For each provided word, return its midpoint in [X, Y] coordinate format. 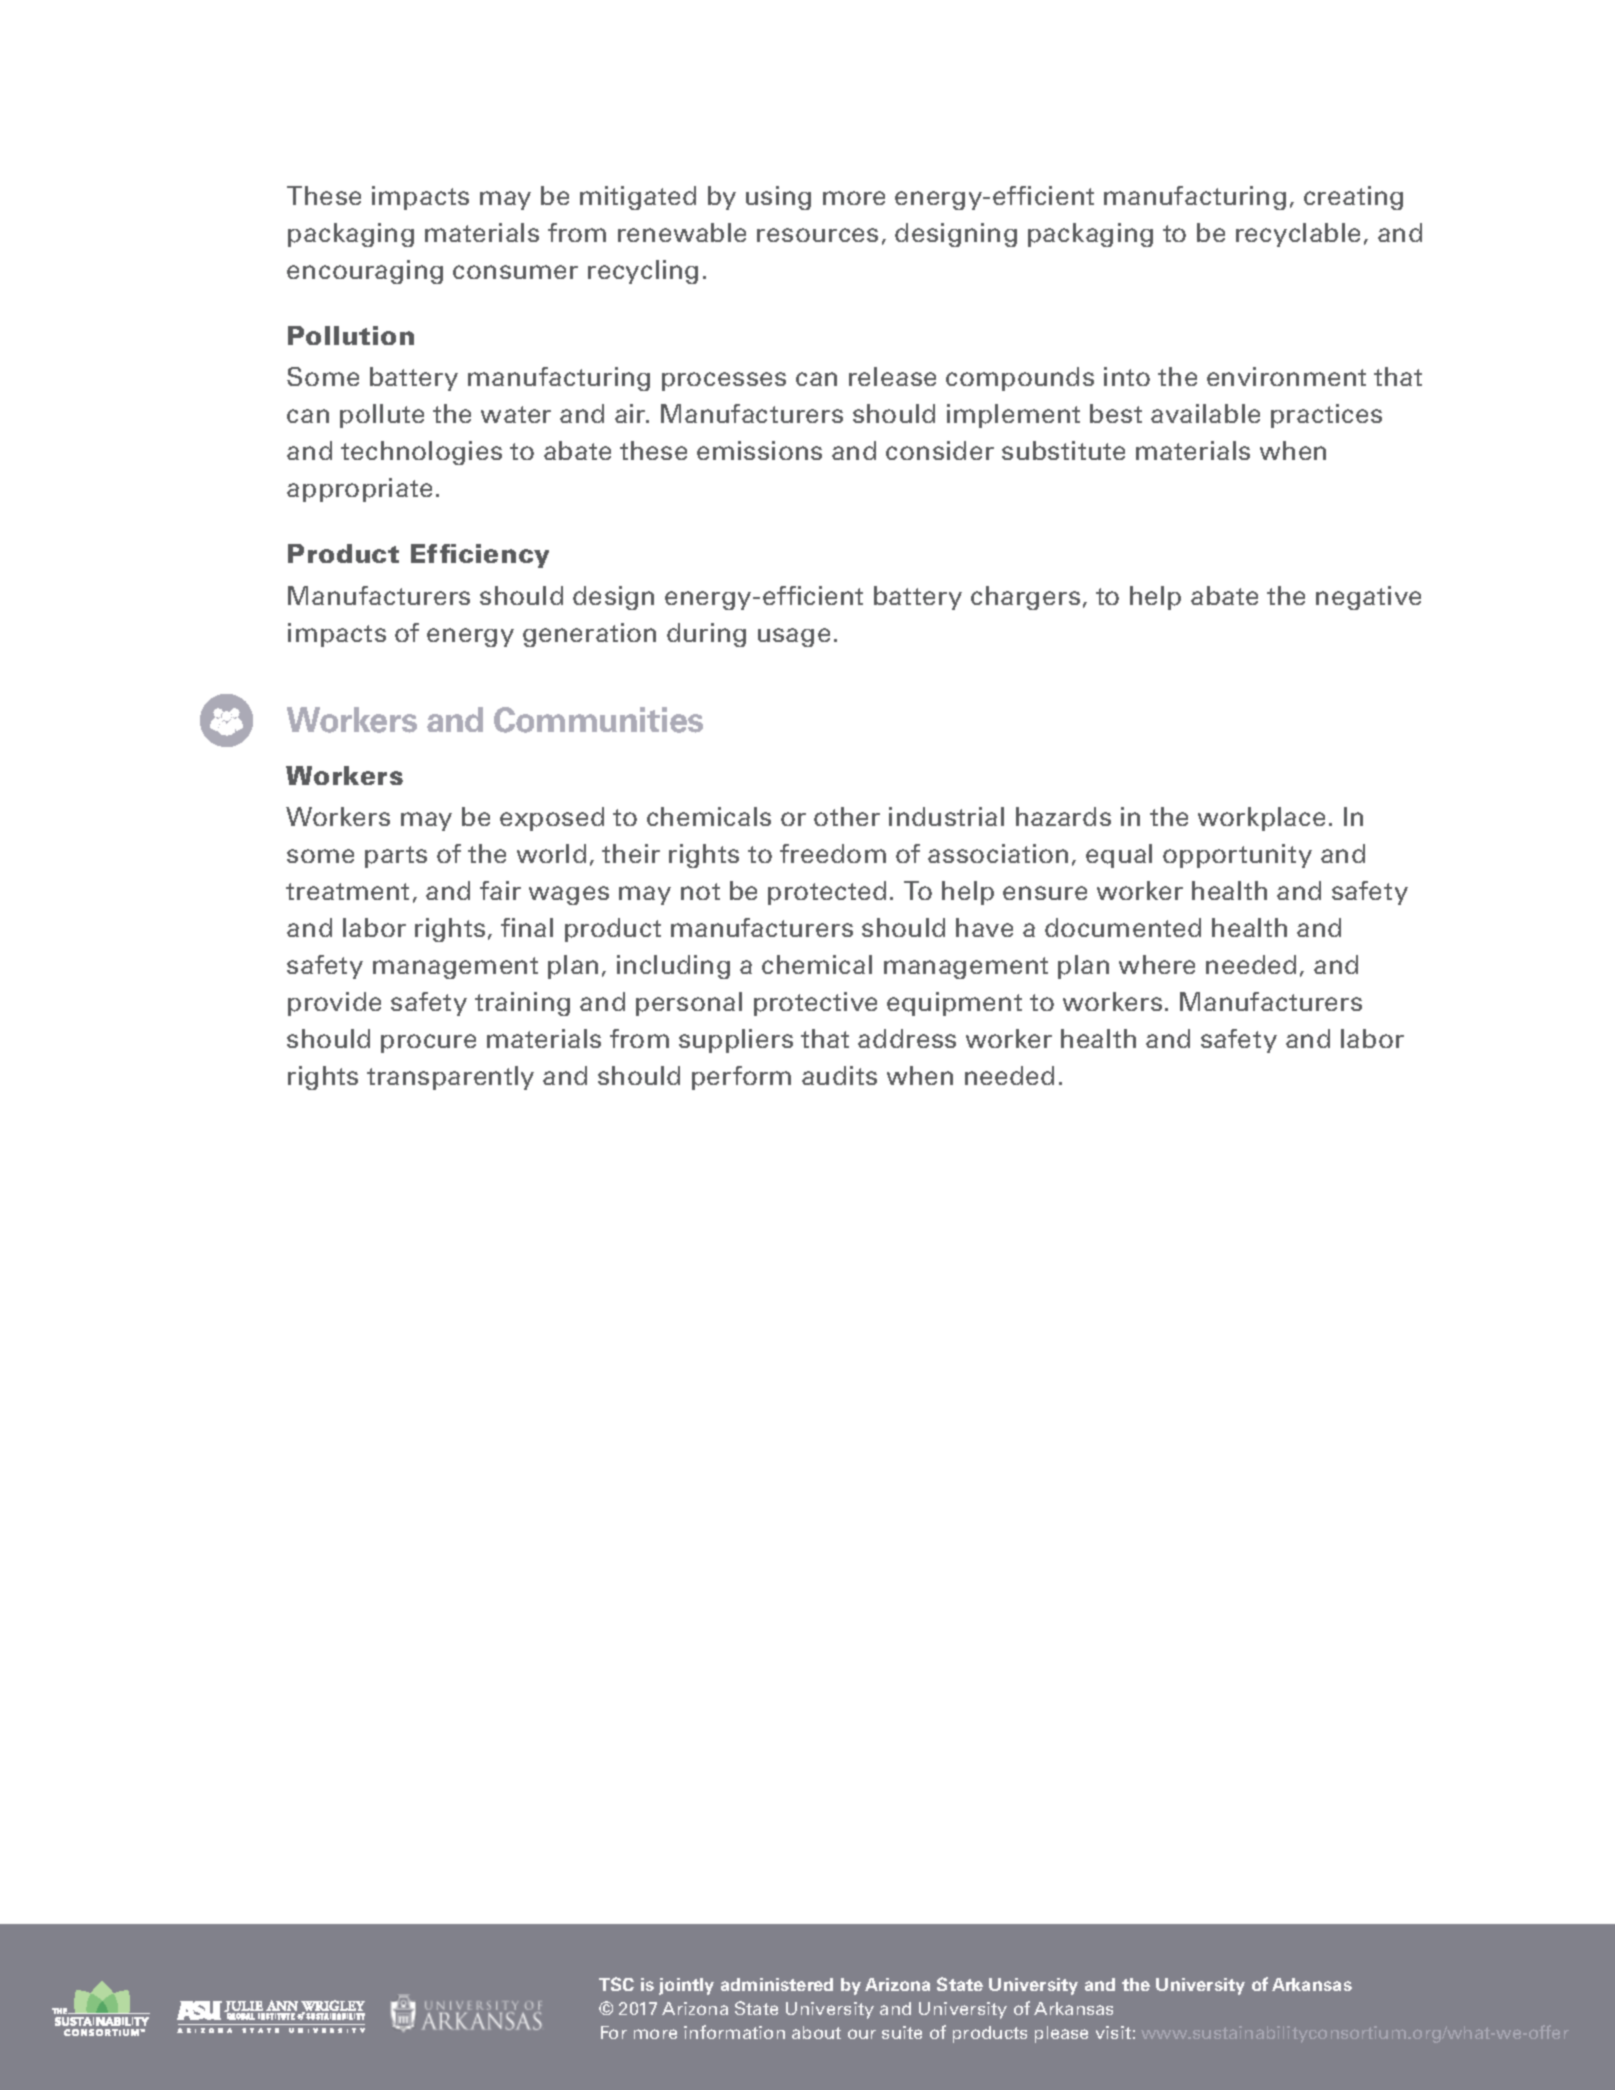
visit [1113, 2032]
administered [777, 1984]
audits [839, 1075]
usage [794, 637]
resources [817, 235]
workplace [1261, 819]
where [1157, 964]
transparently [450, 1078]
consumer [515, 272]
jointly [686, 1986]
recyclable [1298, 235]
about [816, 2032]
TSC [616, 1984]
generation [589, 635]
